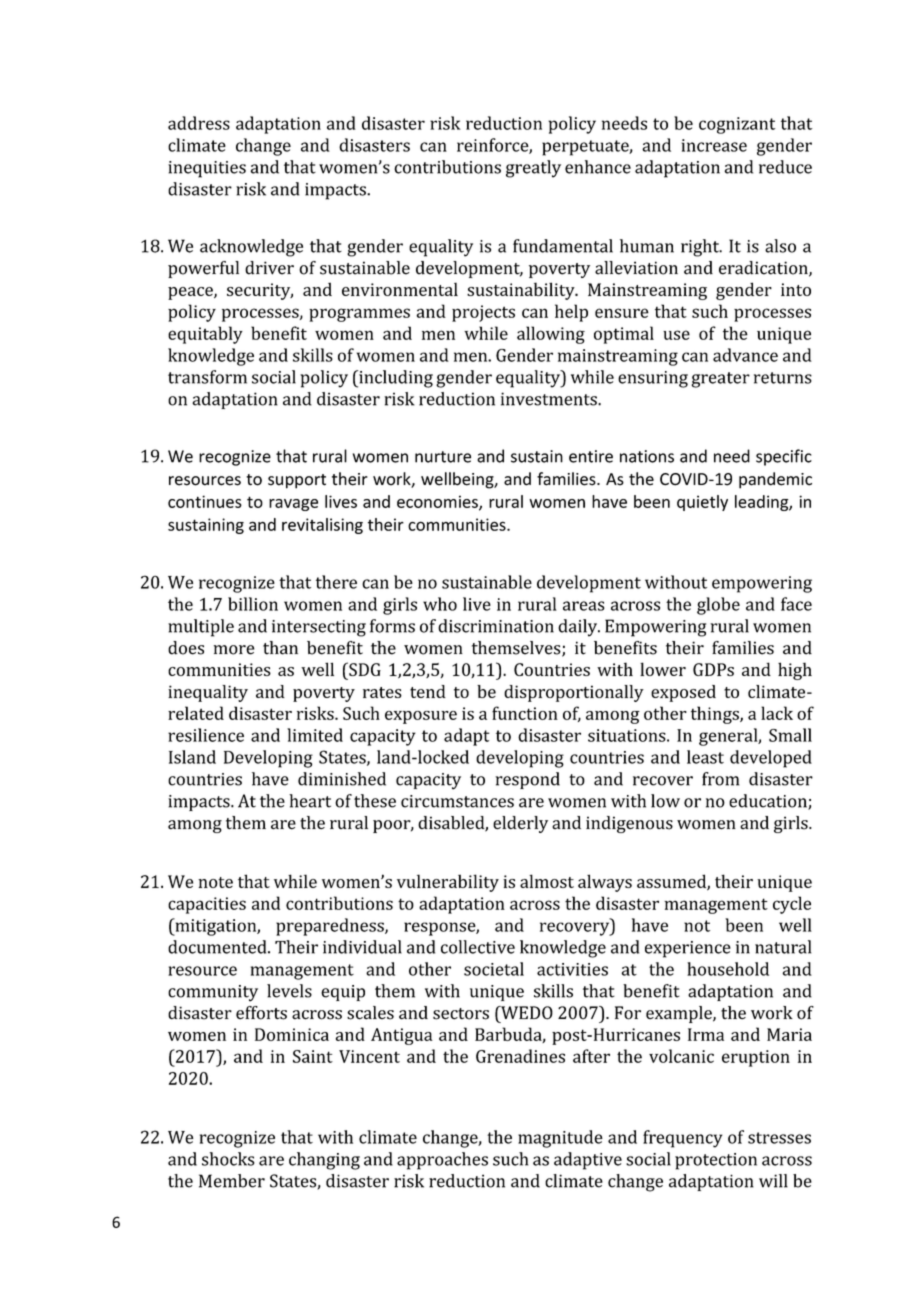 This screenshot has height=1308, width=924. I want to click on quietly, so click(702, 503).
